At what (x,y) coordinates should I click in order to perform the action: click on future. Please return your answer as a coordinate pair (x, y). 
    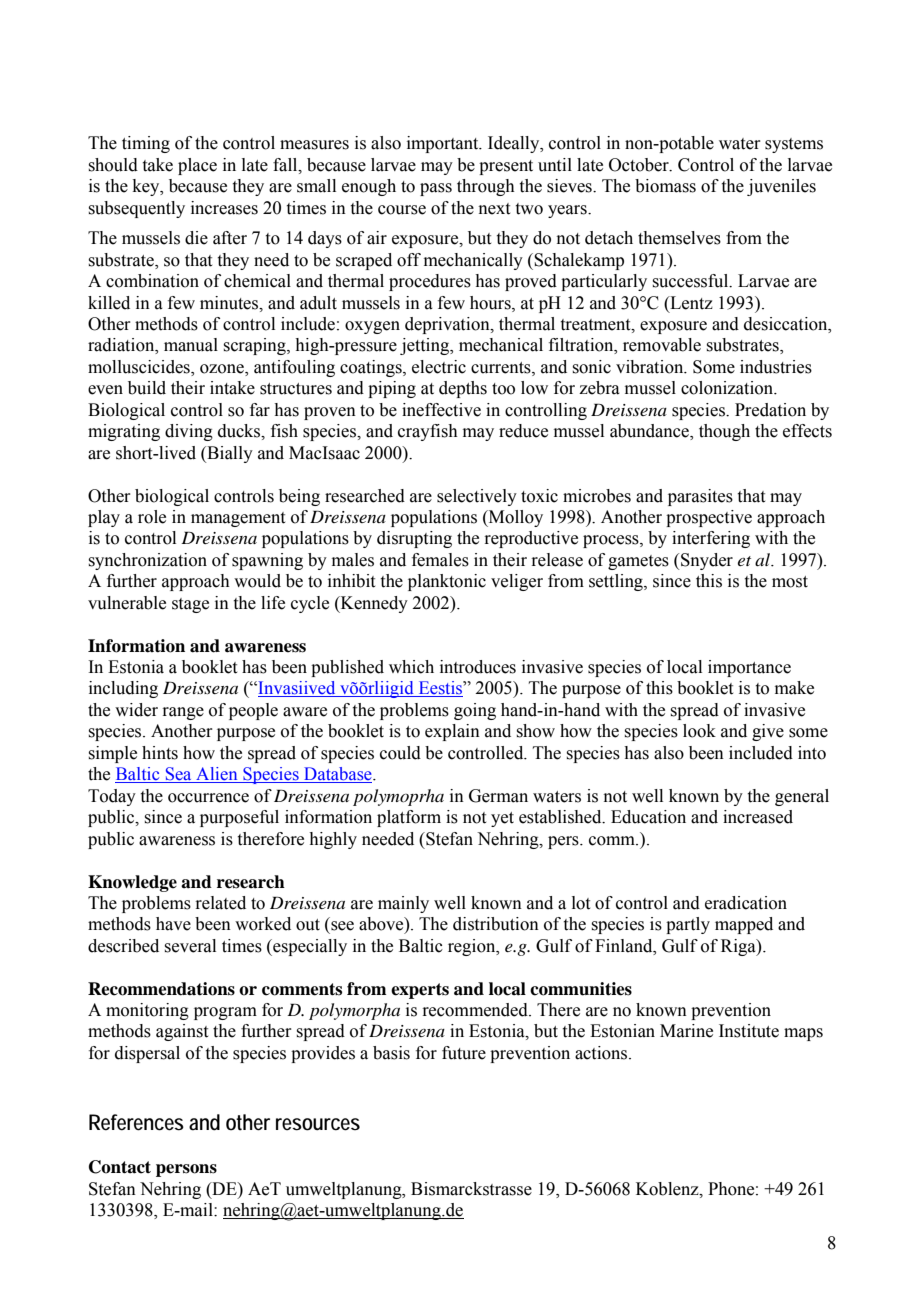
    Looking at the image, I should click on (464, 1053).
